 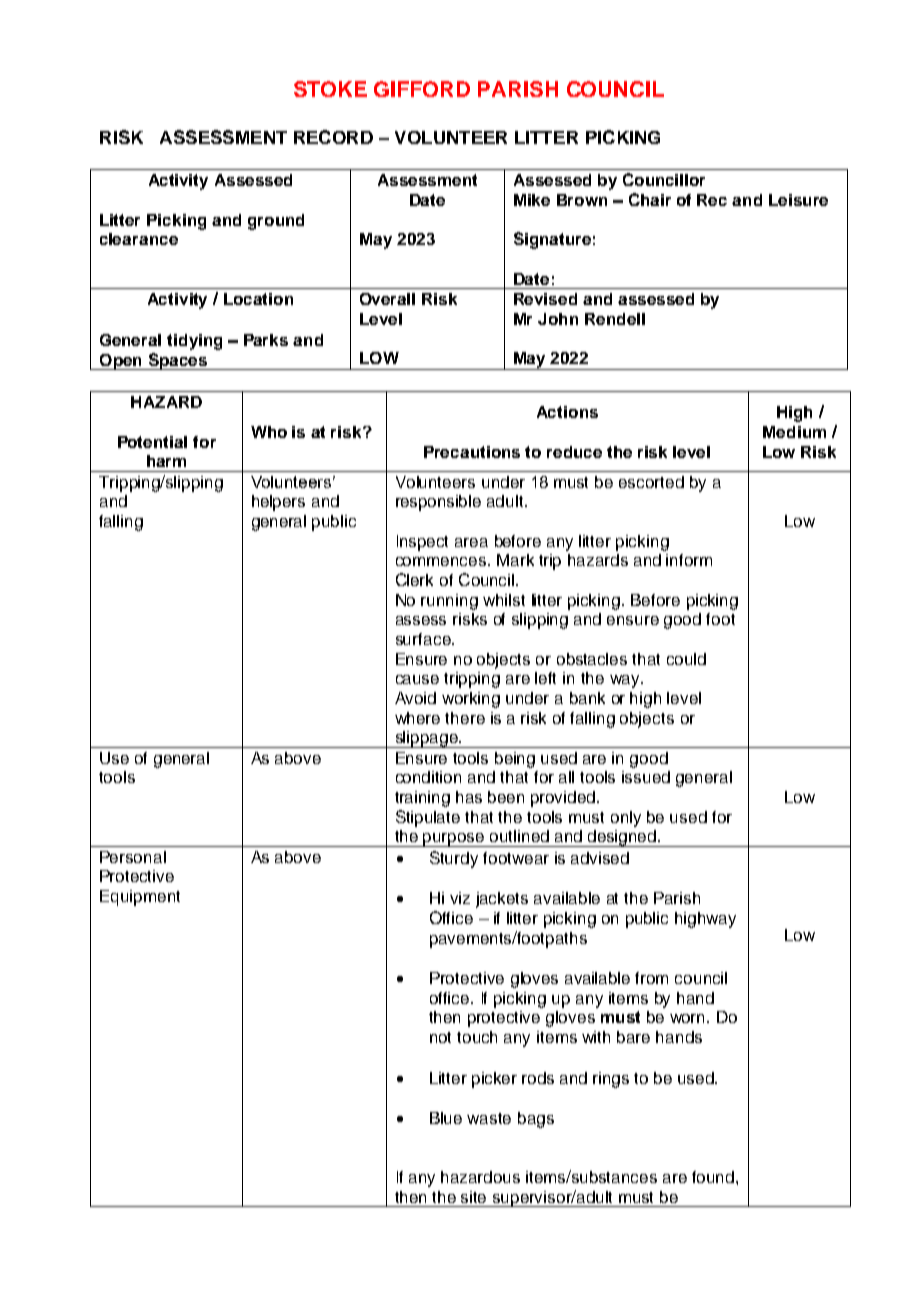 I want to click on found, so click(x=713, y=1177).
